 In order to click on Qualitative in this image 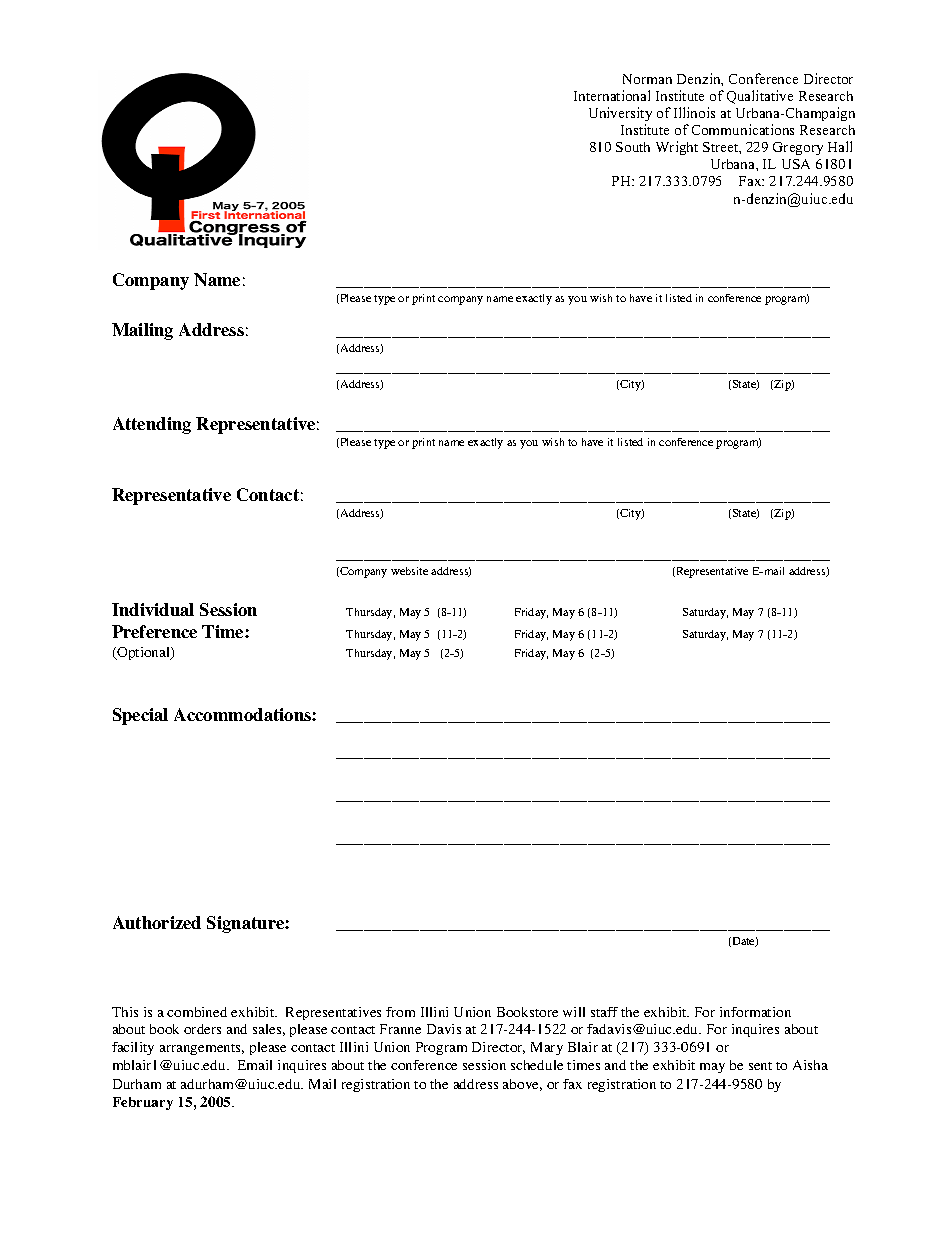, I will do `click(760, 97)`.
